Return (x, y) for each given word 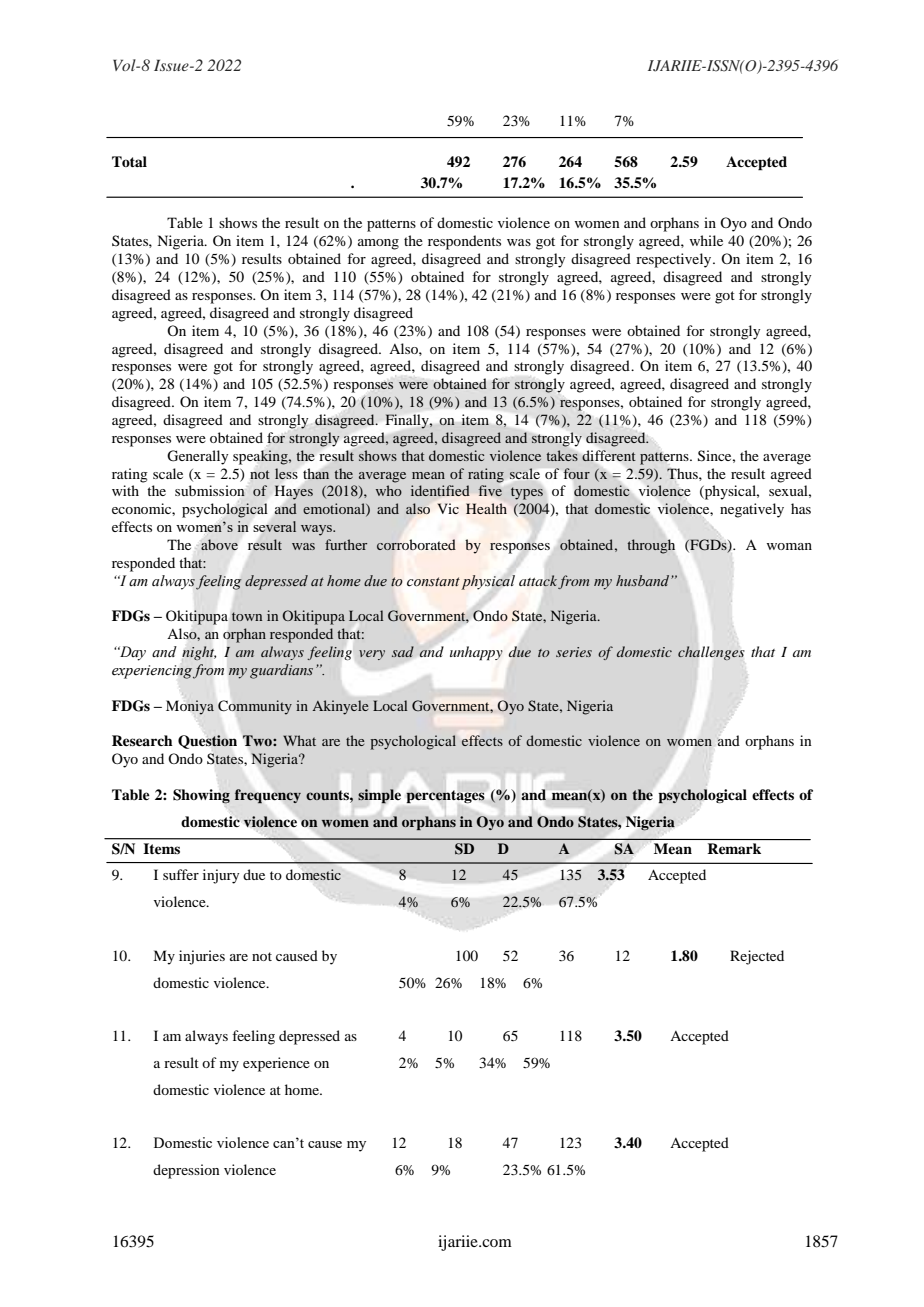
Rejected (757, 957)
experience (276, 1064)
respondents (464, 242)
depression (186, 1171)
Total (129, 161)
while (706, 240)
